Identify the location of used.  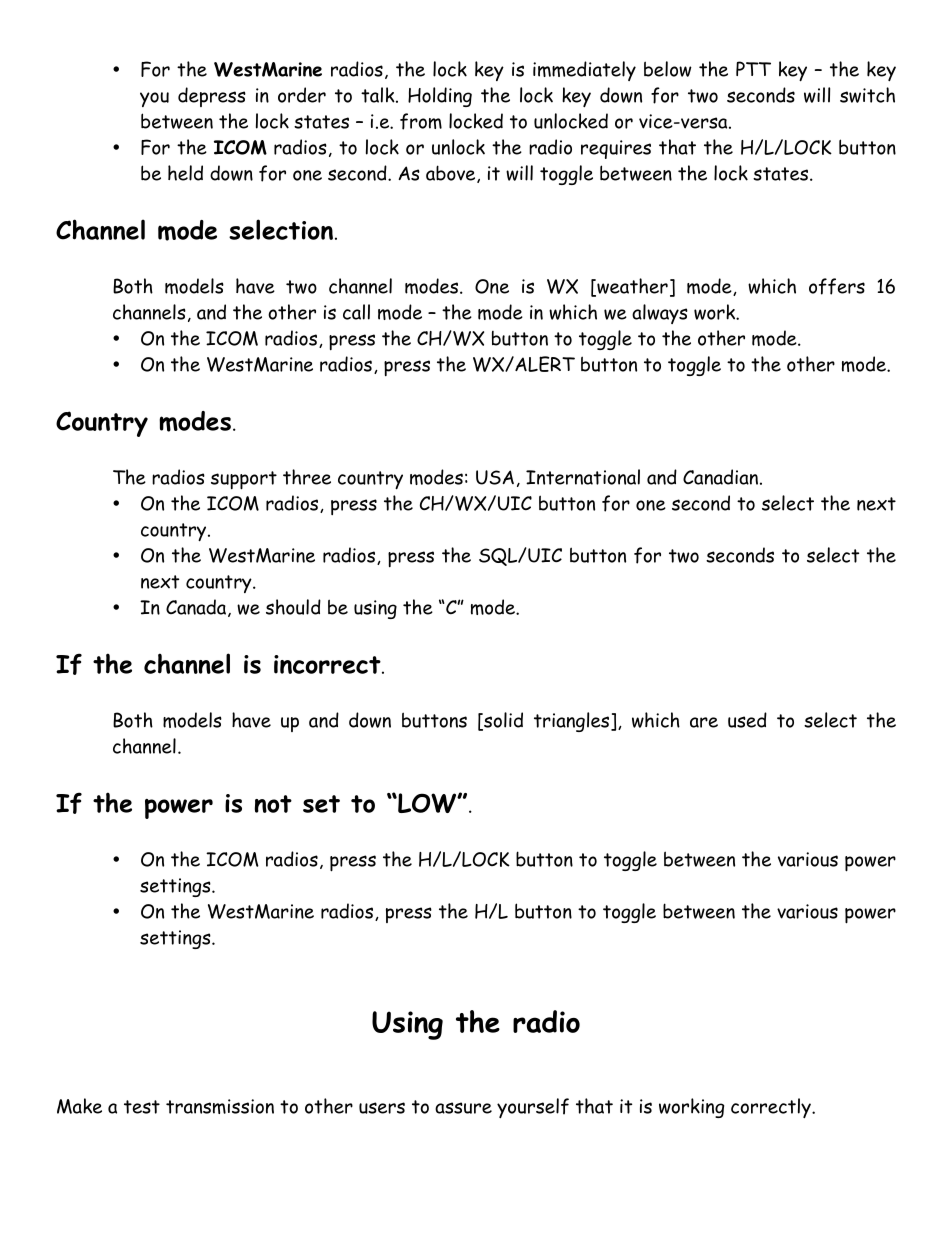
(747, 720).
